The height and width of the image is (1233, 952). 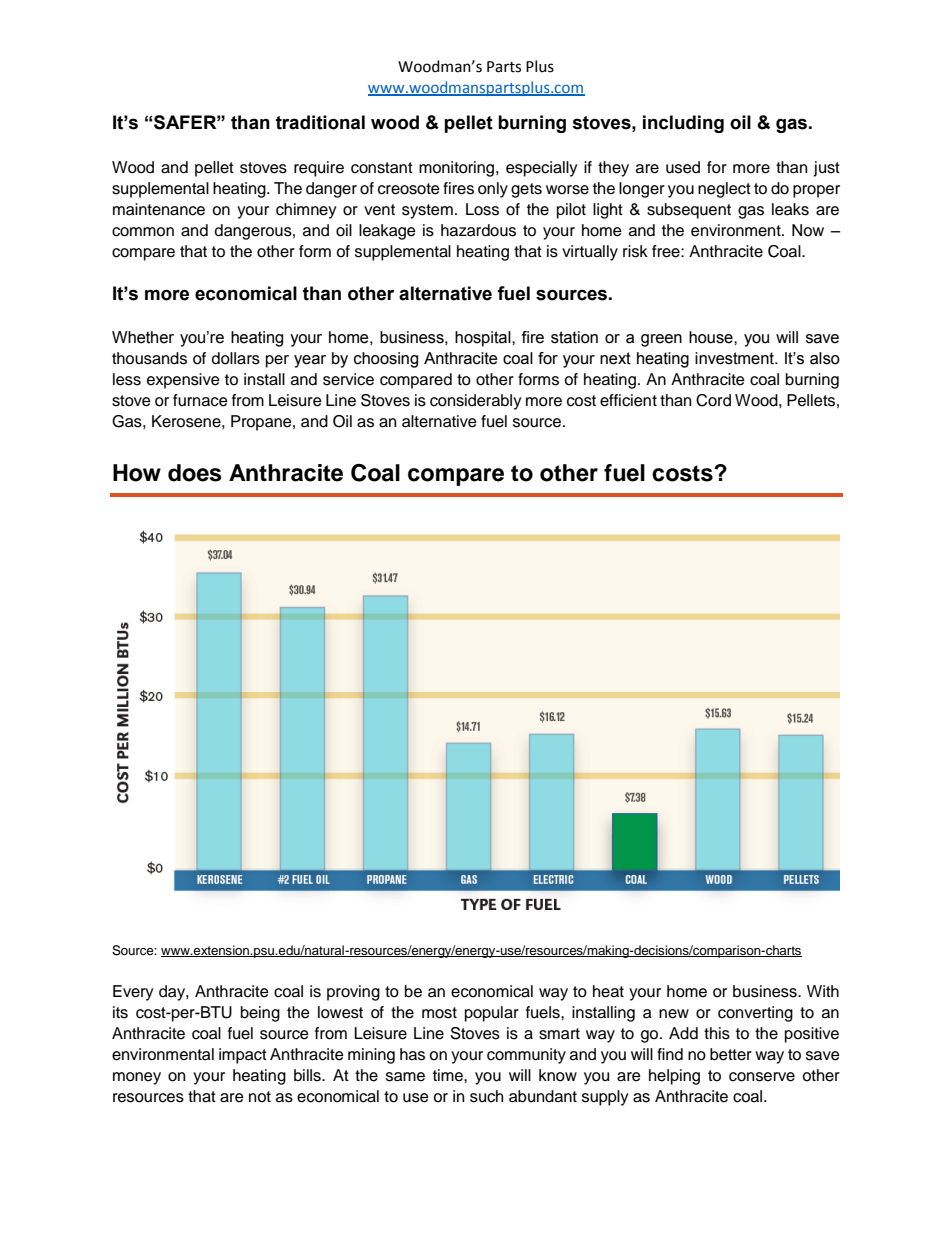 What do you see at coordinates (628, 400) in the image?
I see `efficient` at bounding box center [628, 400].
